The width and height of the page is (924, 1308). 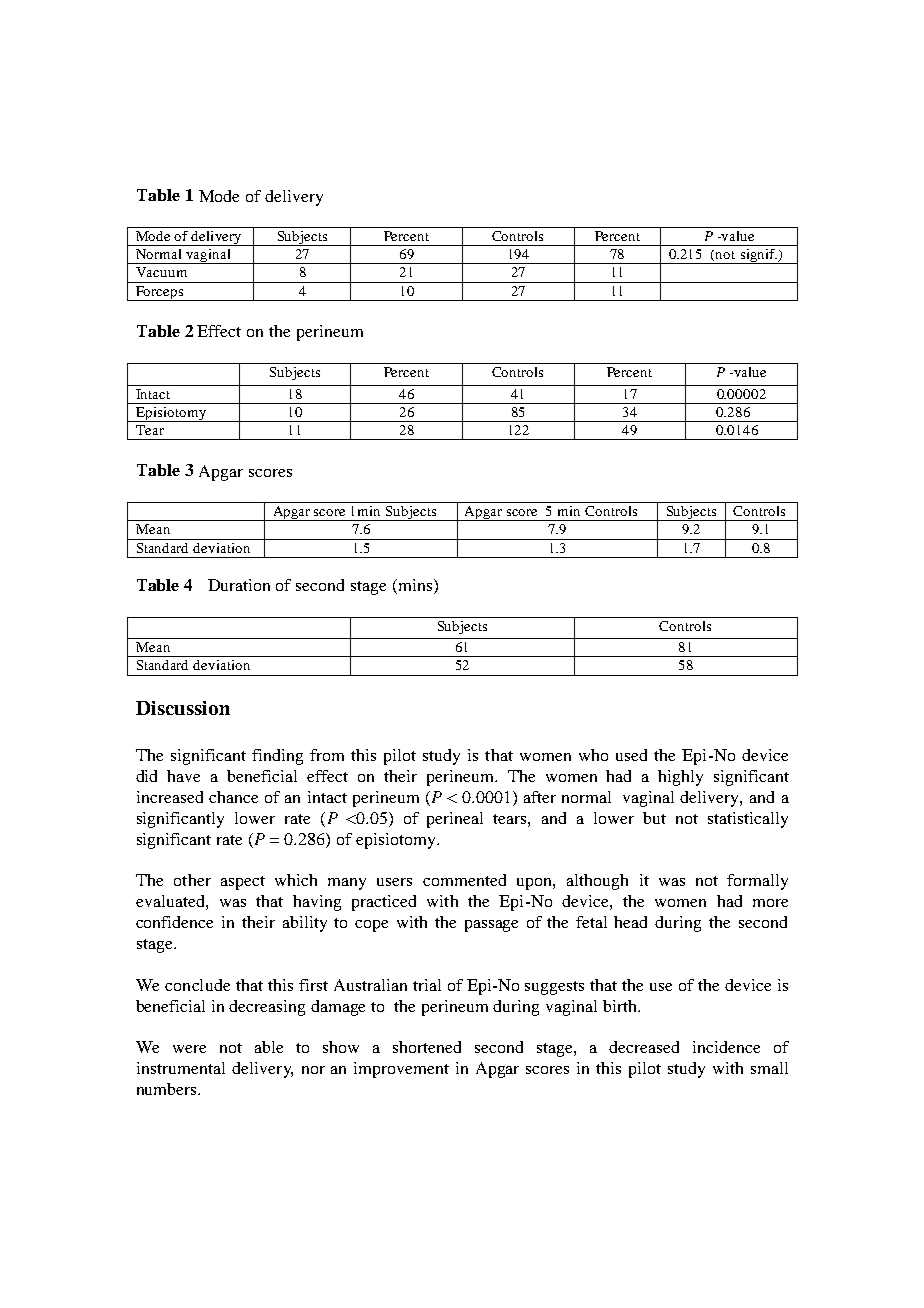 What do you see at coordinates (183, 708) in the page?
I see `Discussion` at bounding box center [183, 708].
